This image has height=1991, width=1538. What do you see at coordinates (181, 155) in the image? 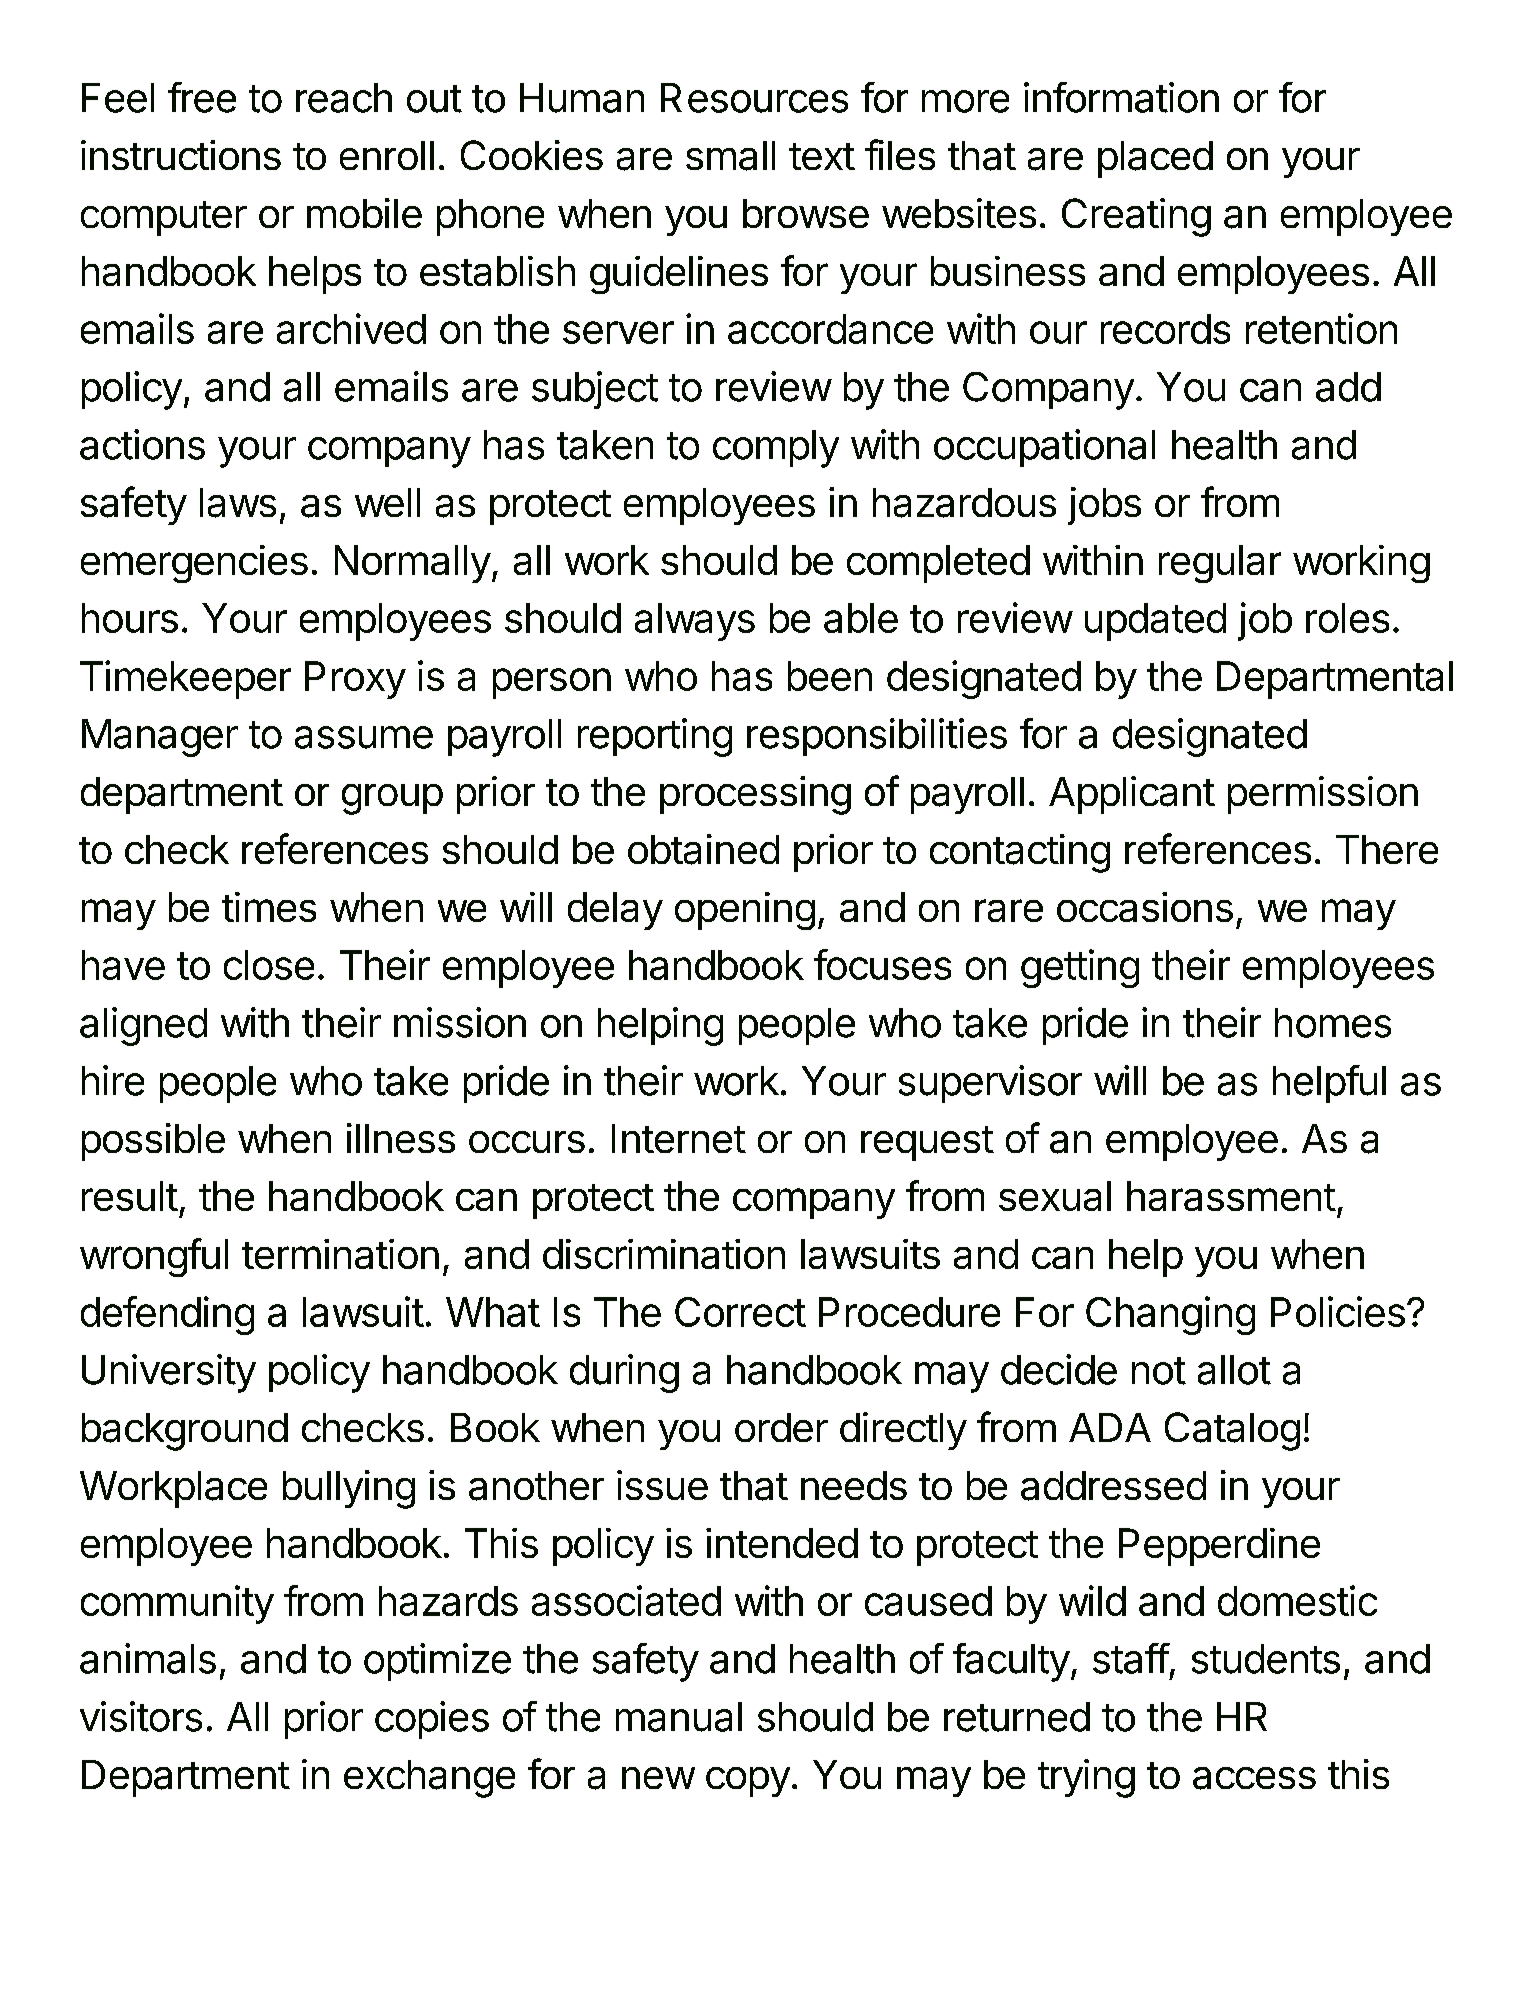
I see `instructions` at bounding box center [181, 155].
